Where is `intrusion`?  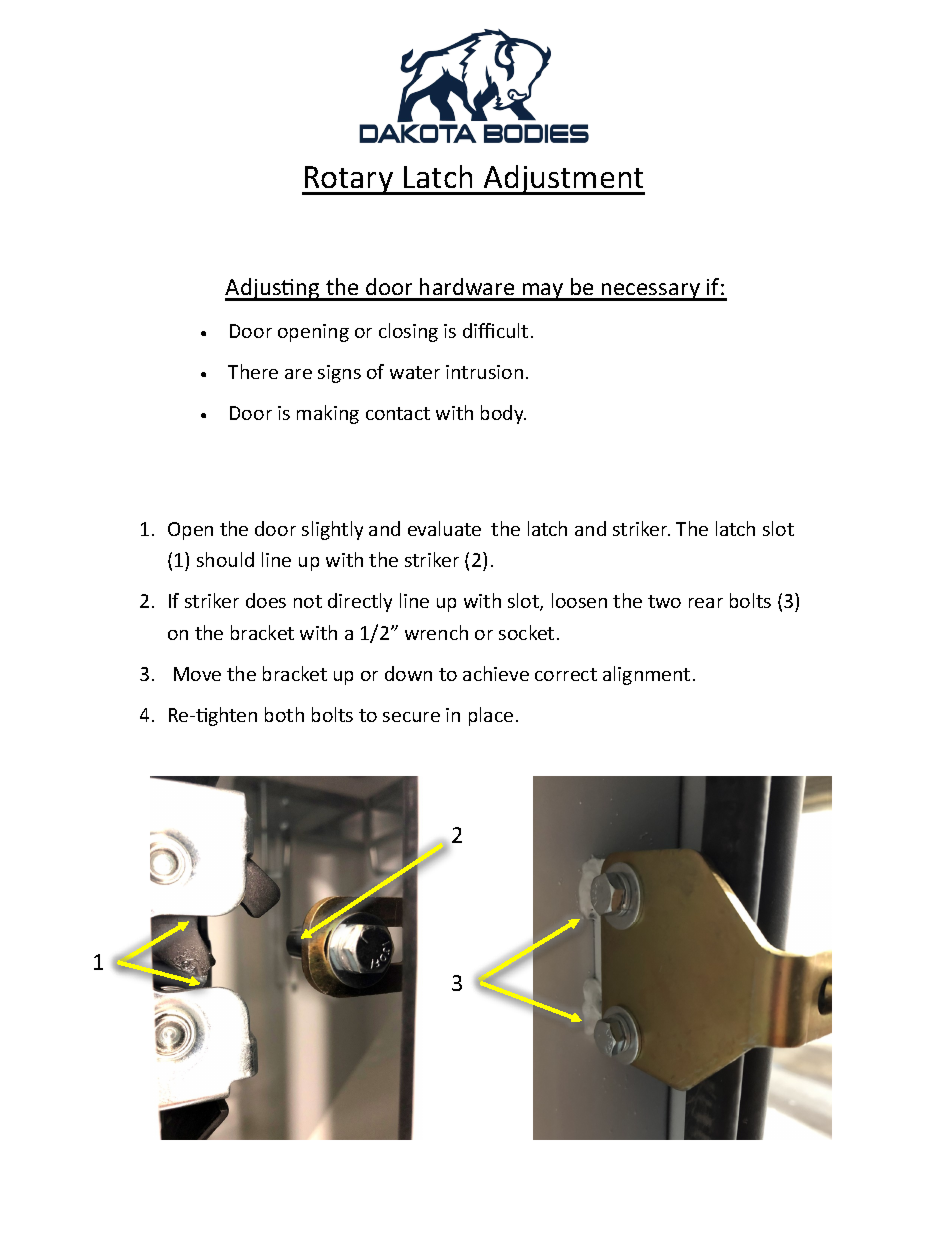 intrusion is located at coordinates (484, 372).
